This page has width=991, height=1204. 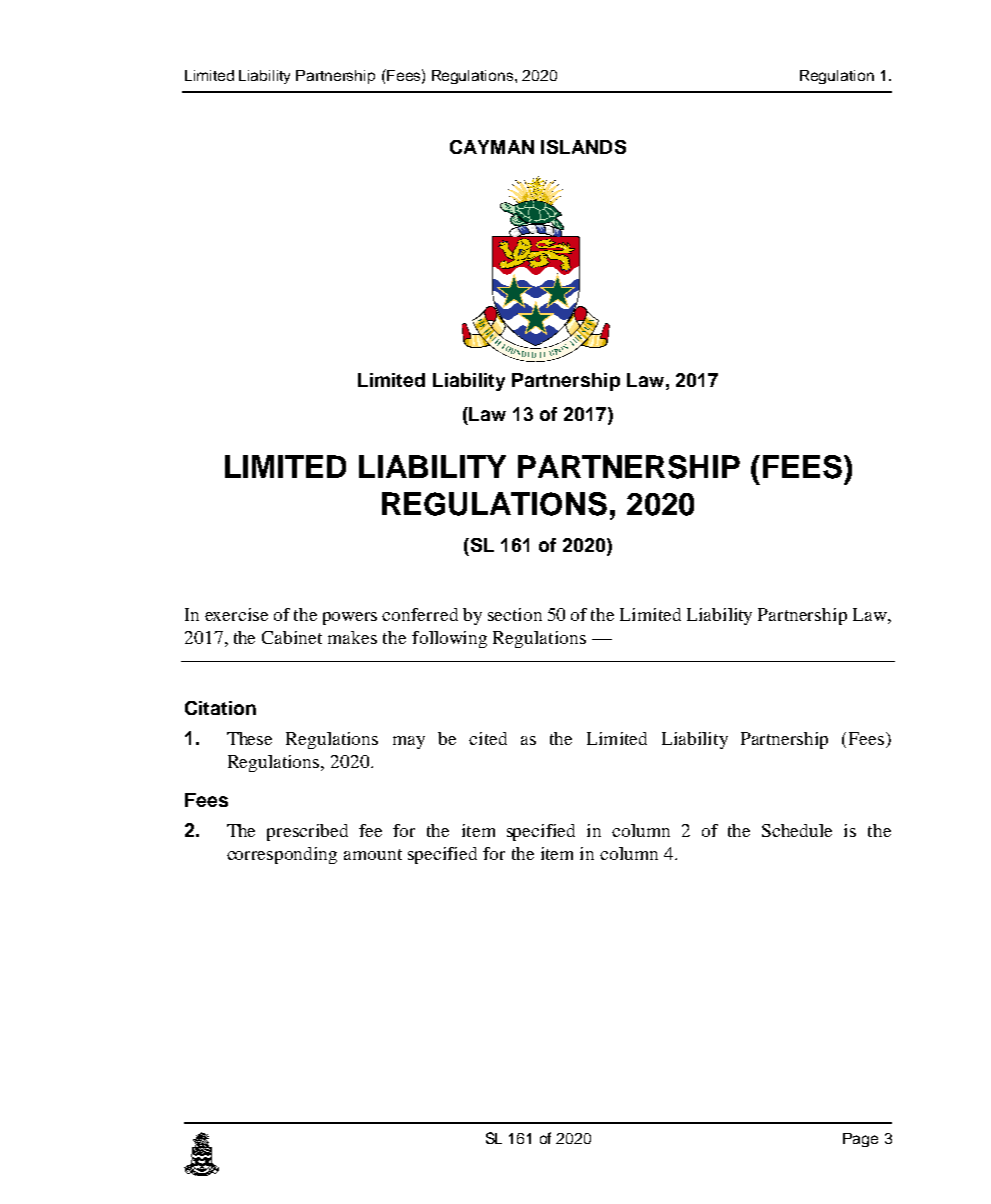 I want to click on Schedule, so click(x=797, y=830).
